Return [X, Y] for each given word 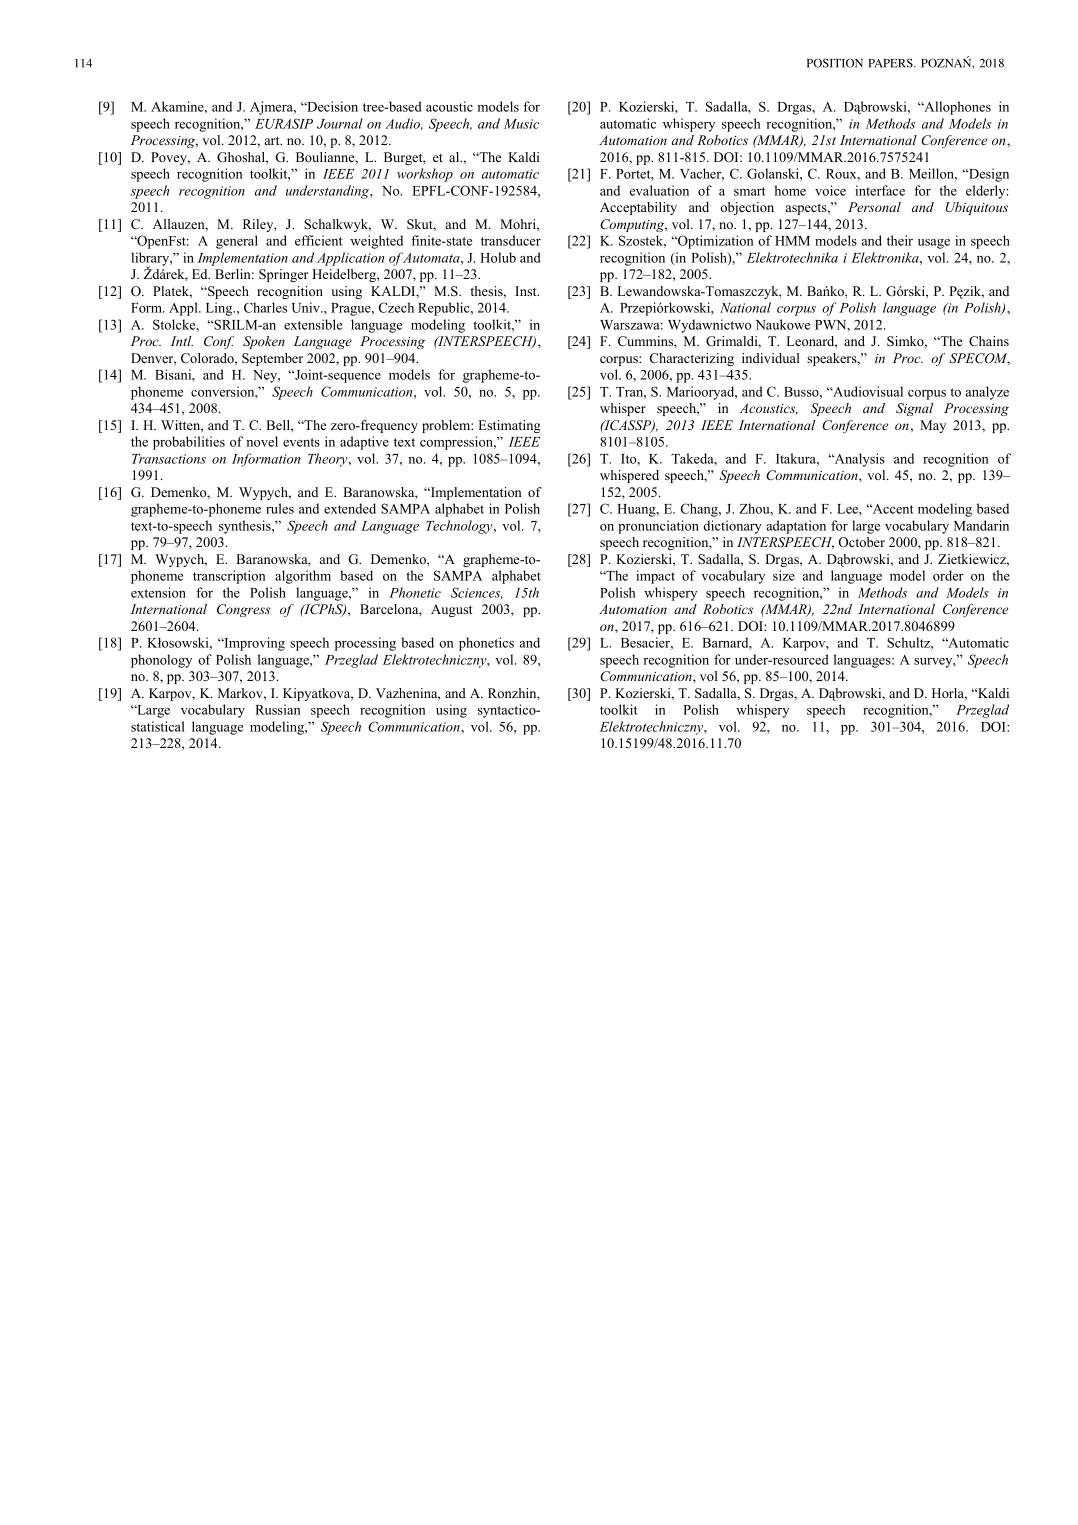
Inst [527, 291]
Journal [340, 123]
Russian [277, 709]
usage [934, 244]
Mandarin [981, 525]
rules [280, 508]
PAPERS [891, 63]
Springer [284, 275]
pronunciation [658, 527]
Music [521, 124]
